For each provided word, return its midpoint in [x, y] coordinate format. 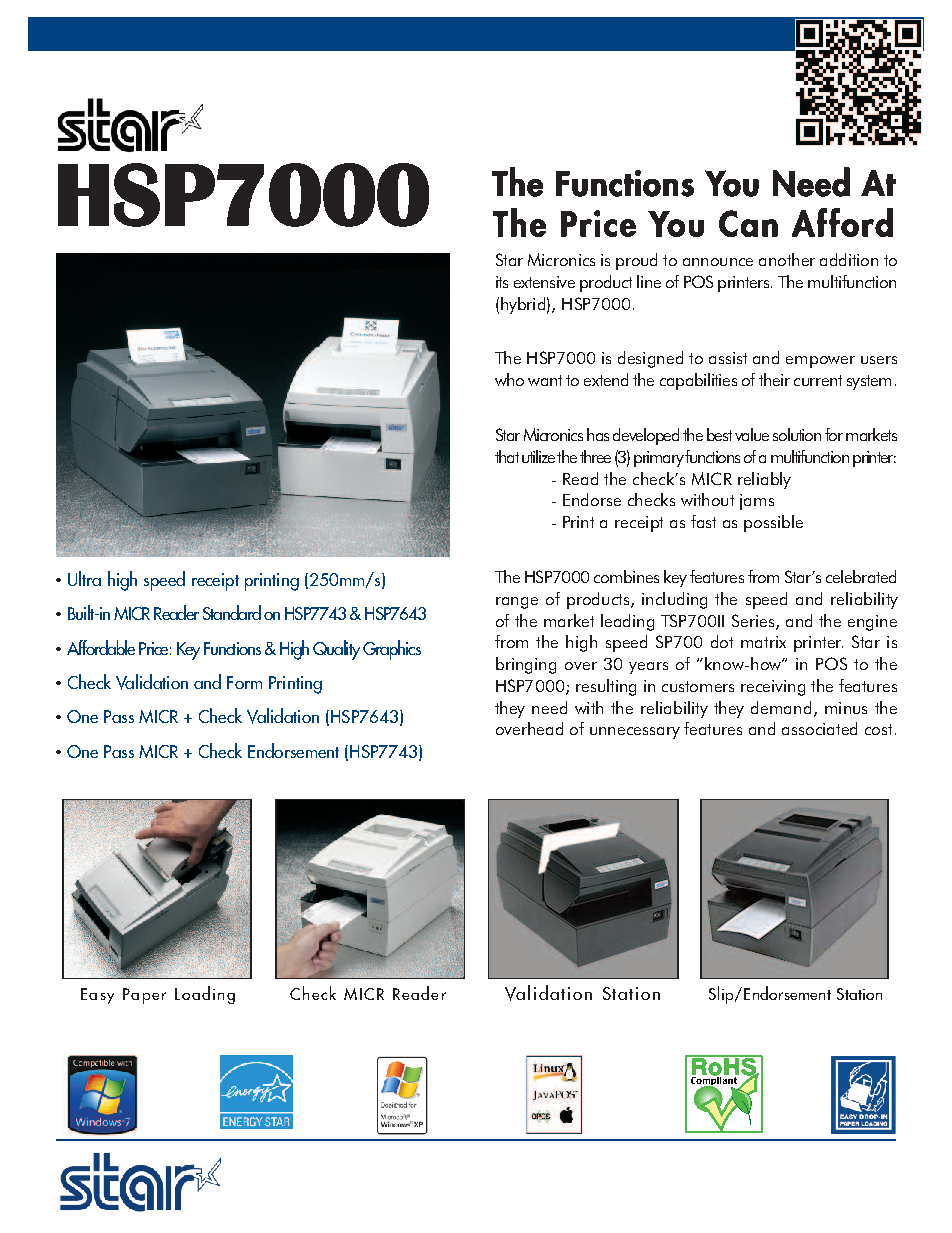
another [787, 259]
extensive [544, 282]
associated [819, 728]
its [502, 282]
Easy [97, 996]
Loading [205, 995]
